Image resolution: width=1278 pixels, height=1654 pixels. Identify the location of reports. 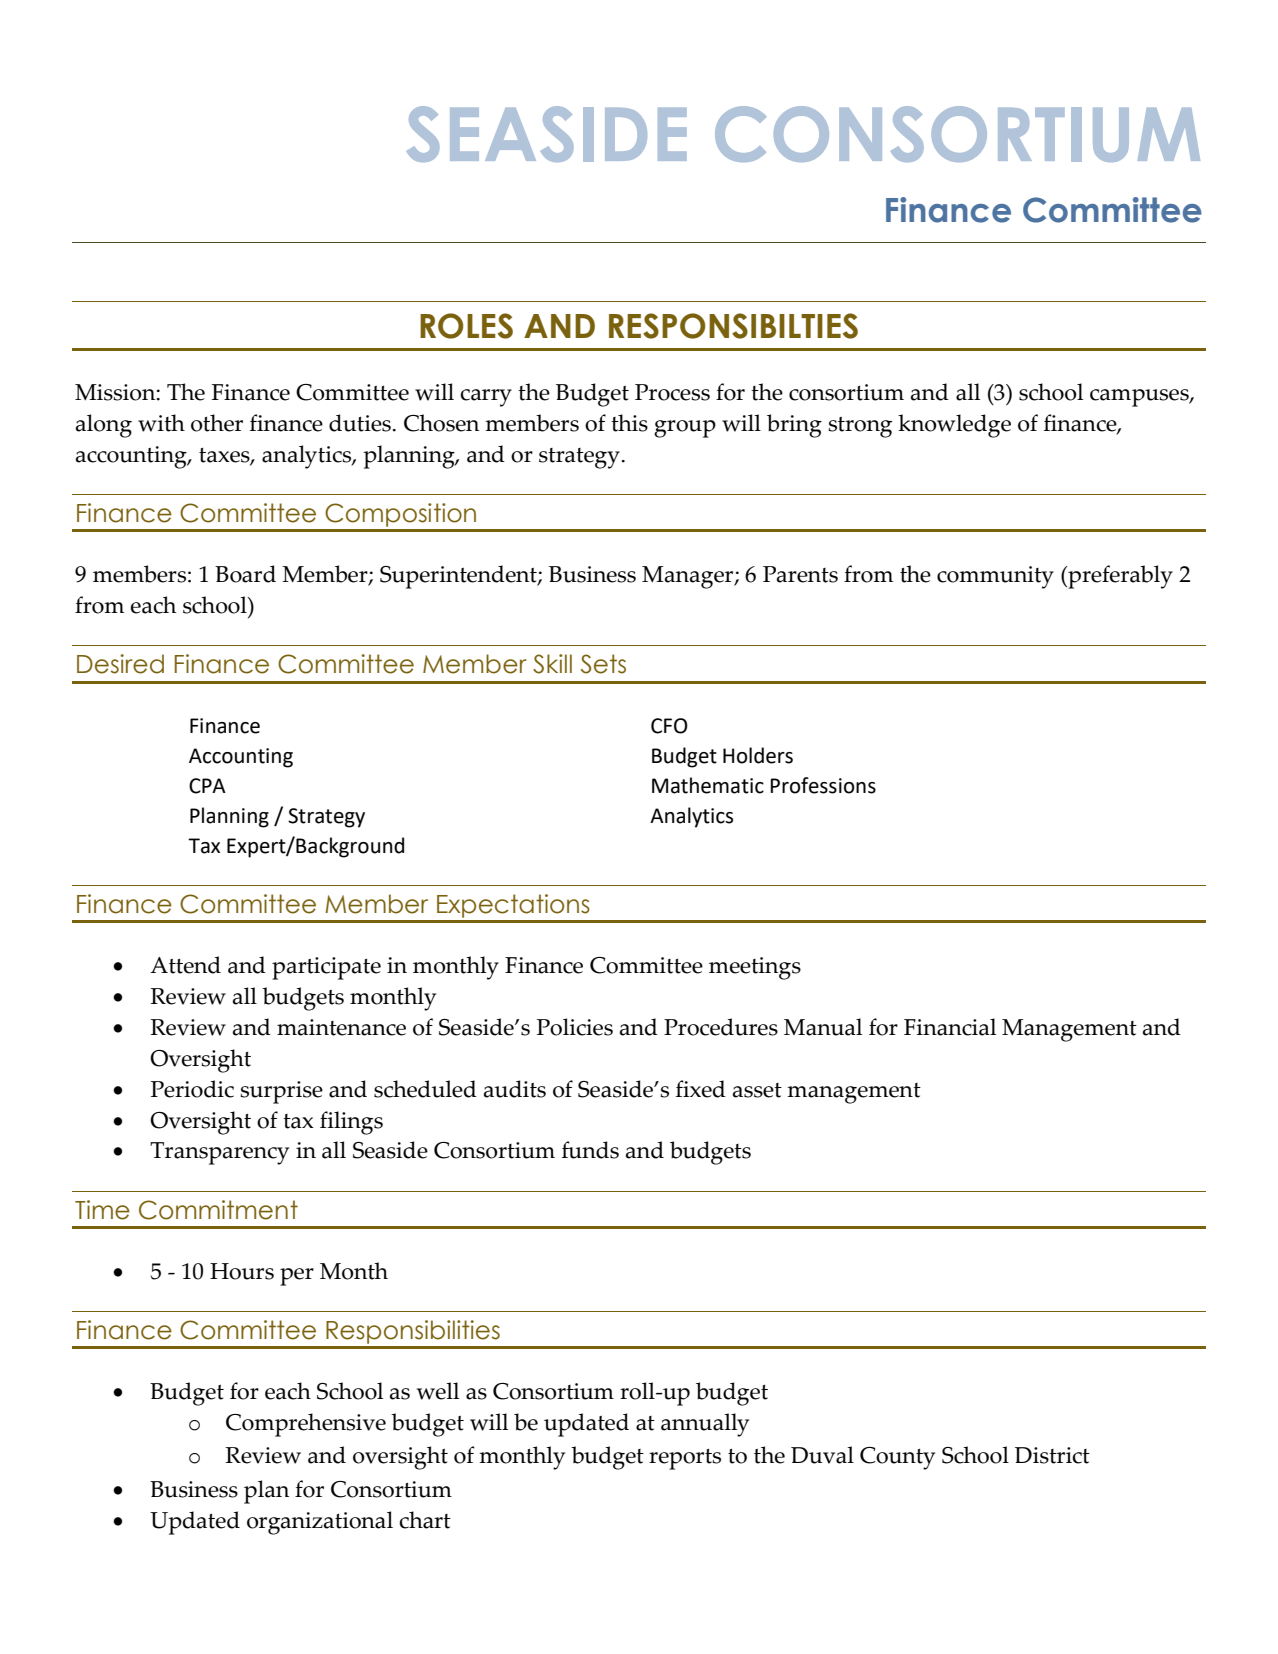
(685, 1459).
